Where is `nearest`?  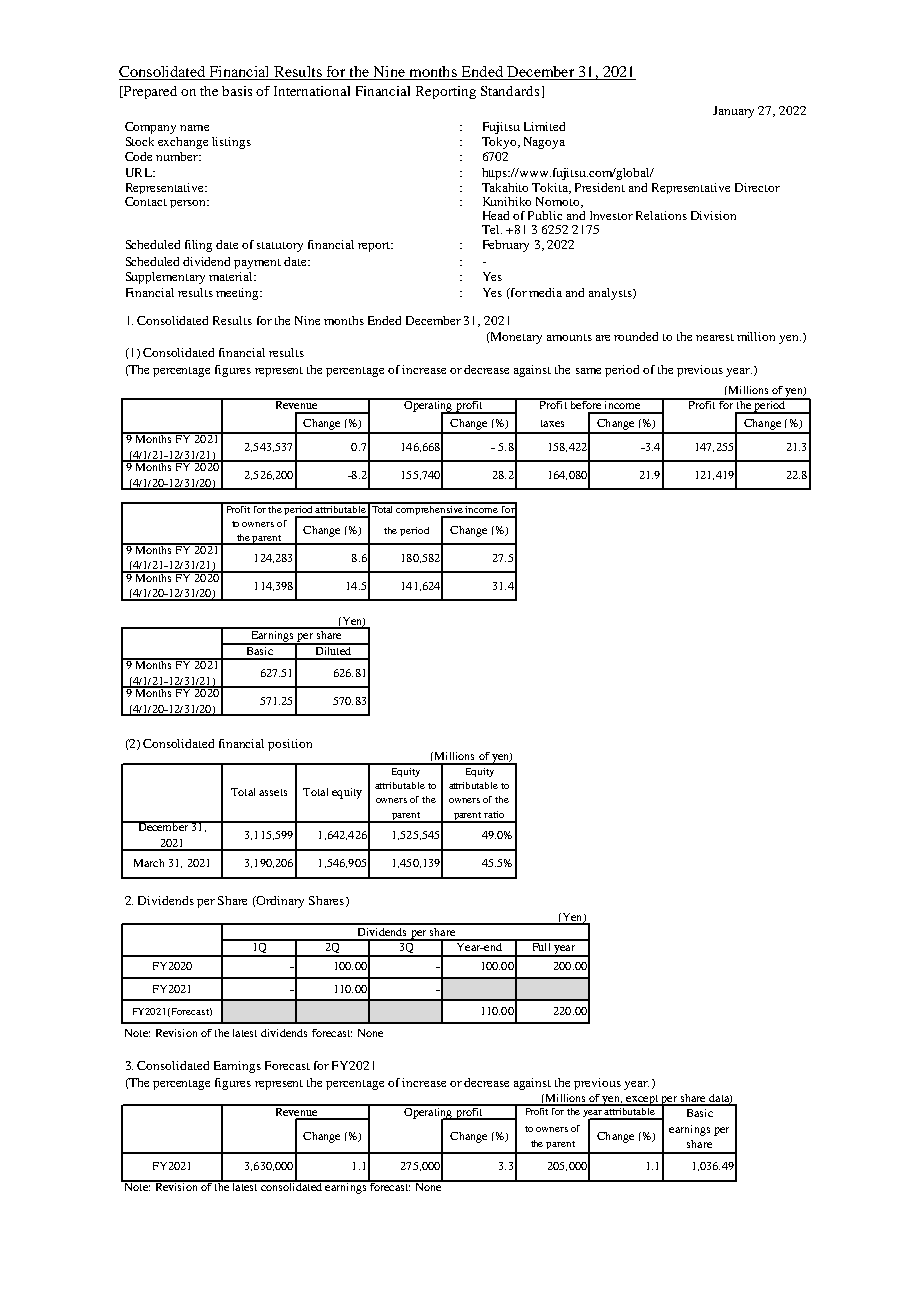 nearest is located at coordinates (715, 337).
